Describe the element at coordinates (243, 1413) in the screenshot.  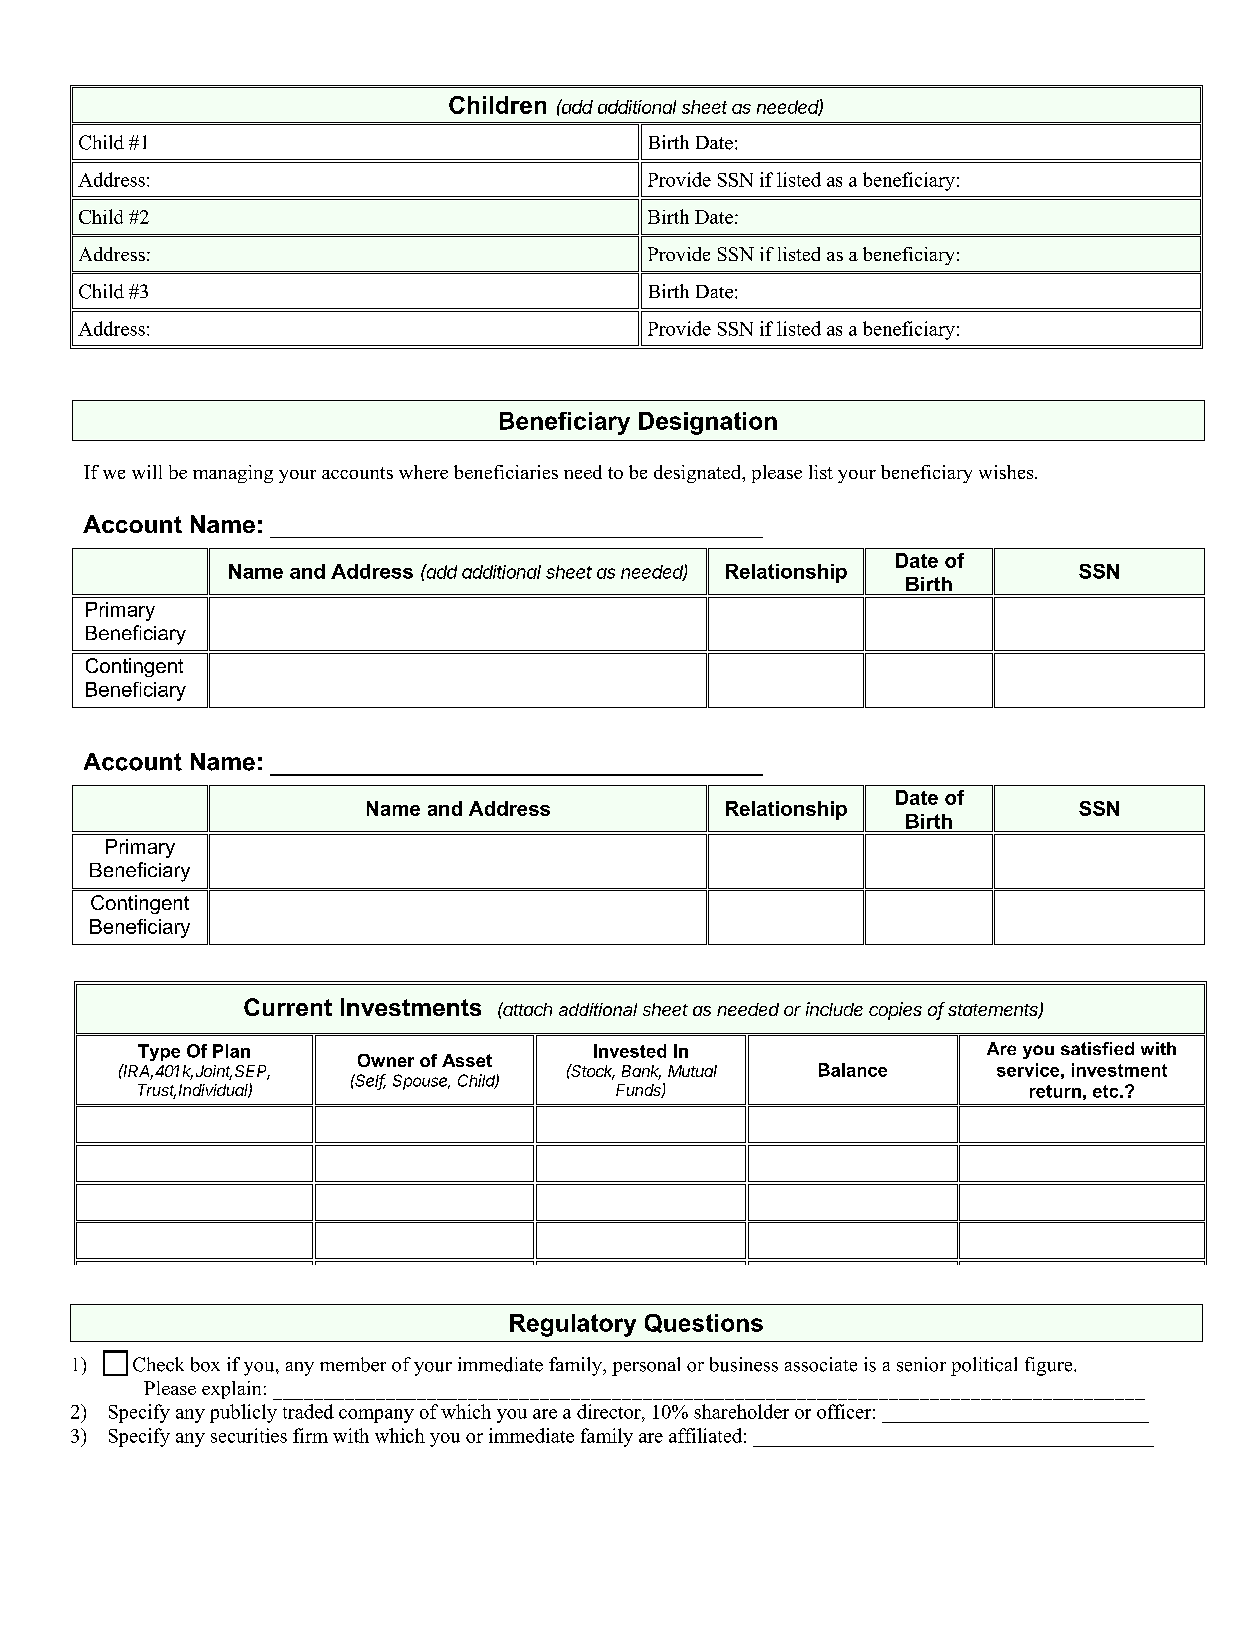
I see `publicly` at that location.
